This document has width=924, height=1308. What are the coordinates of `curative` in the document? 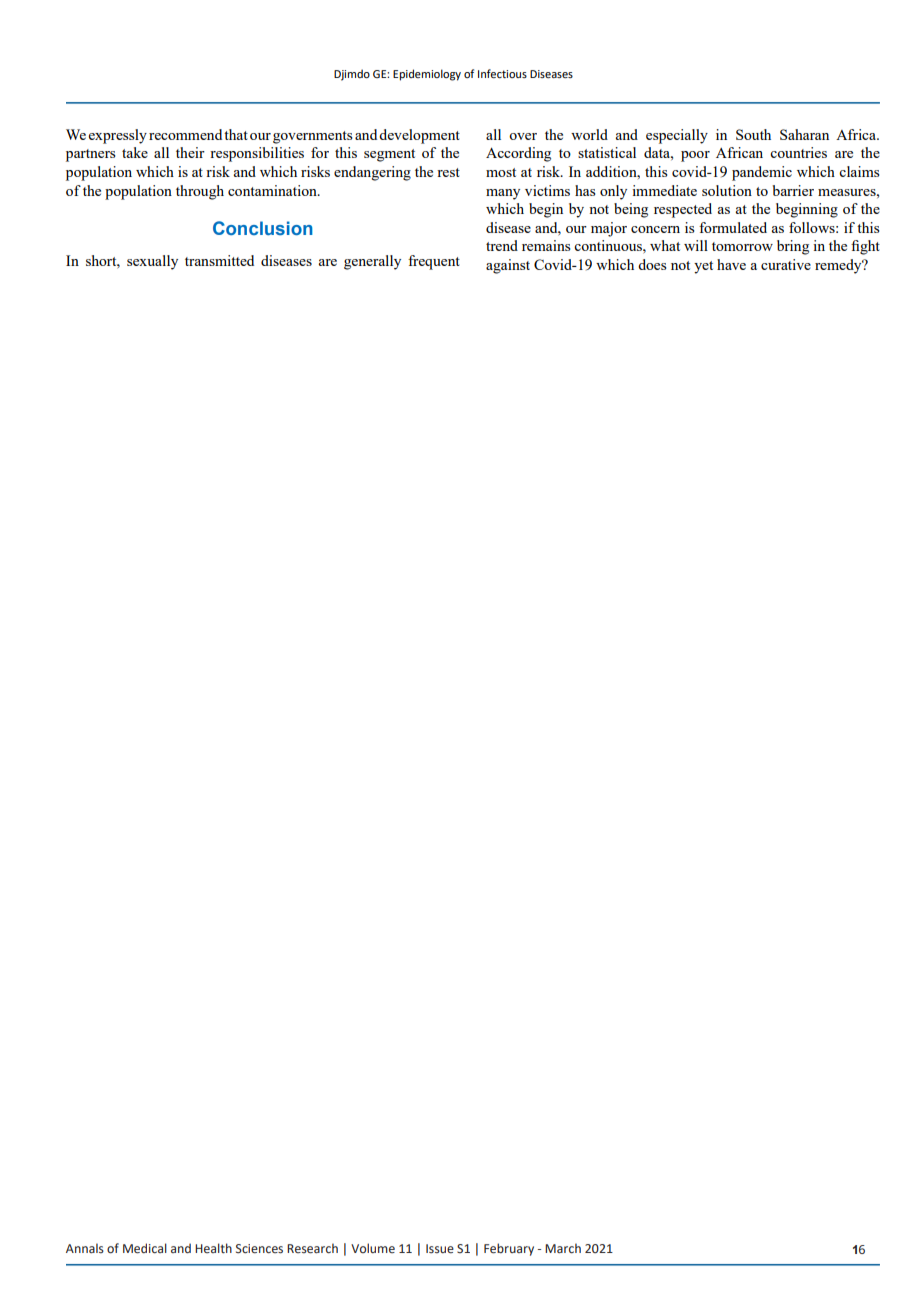 It's located at (786, 264).
